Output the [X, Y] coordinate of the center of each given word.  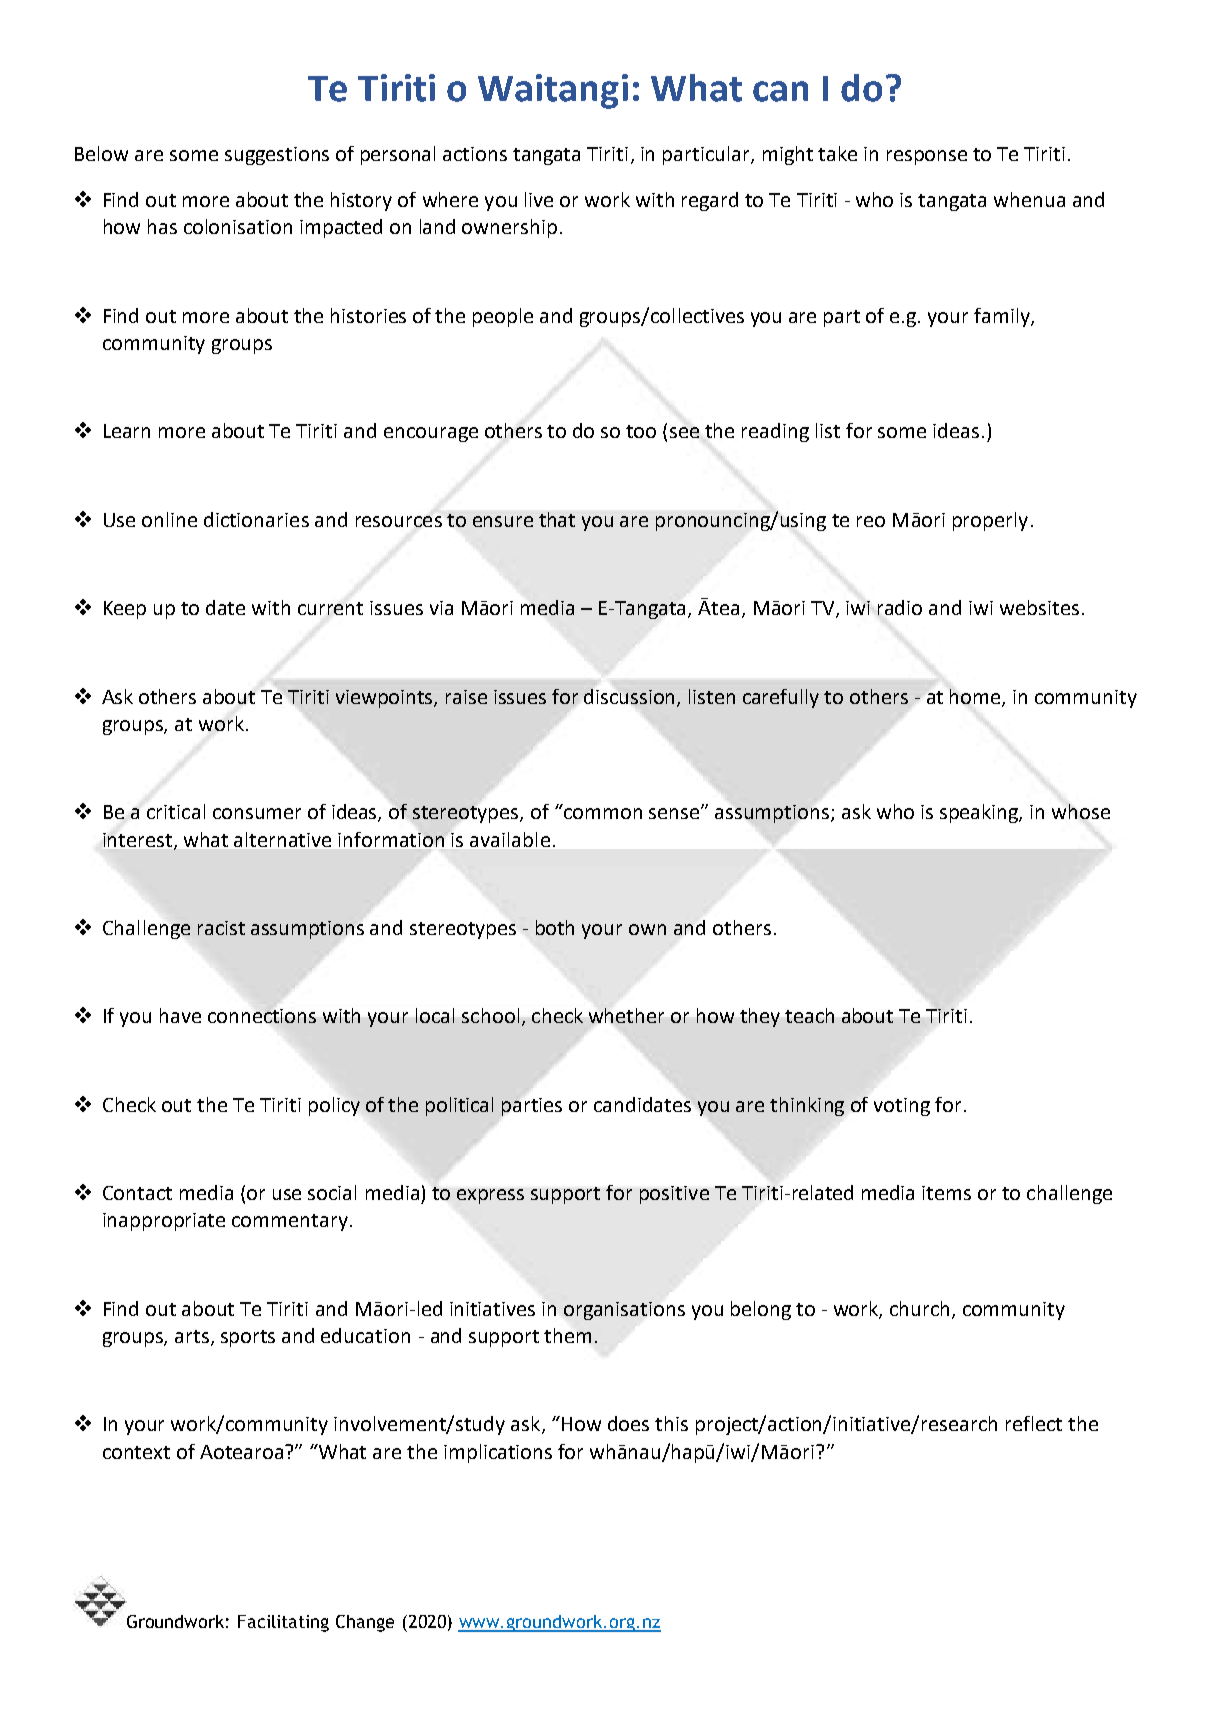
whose [1081, 811]
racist [221, 928]
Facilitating [283, 1623]
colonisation [238, 226]
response [927, 157]
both [555, 927]
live [539, 199]
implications [498, 1453]
